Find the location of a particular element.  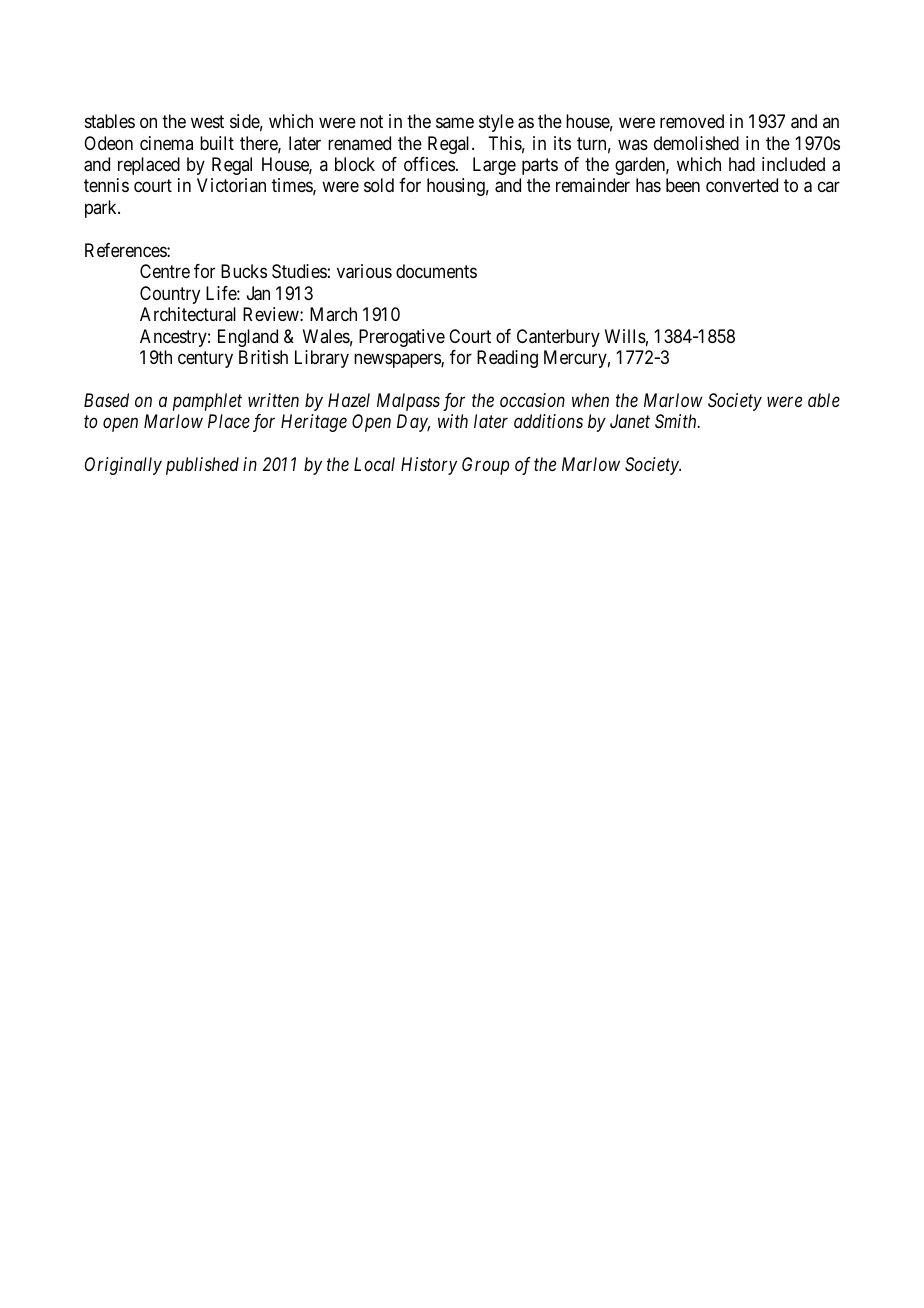

documents is located at coordinates (436, 271).
